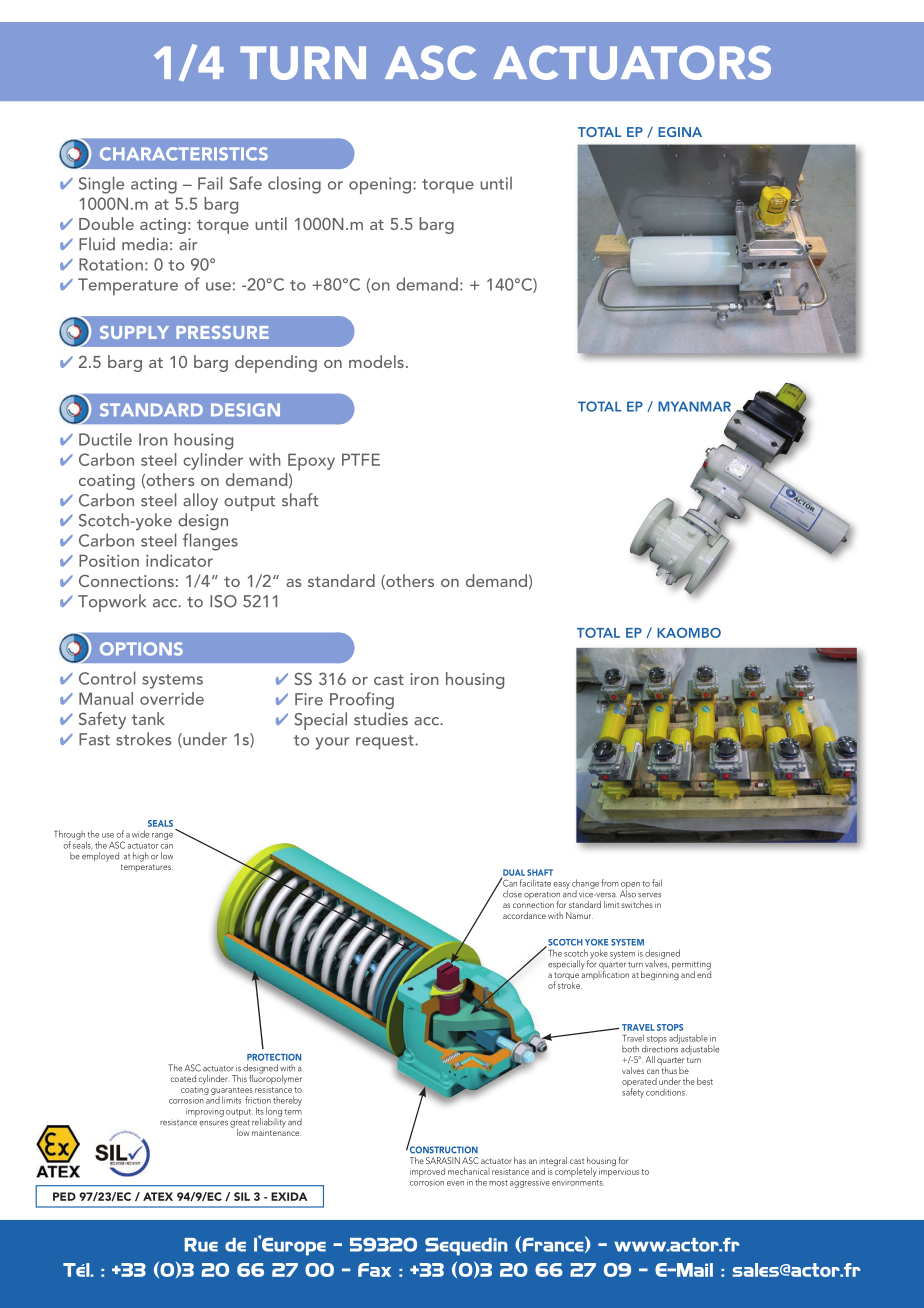 The height and width of the screenshot is (1308, 924). What do you see at coordinates (619, 1172) in the screenshot?
I see `impervious` at bounding box center [619, 1172].
